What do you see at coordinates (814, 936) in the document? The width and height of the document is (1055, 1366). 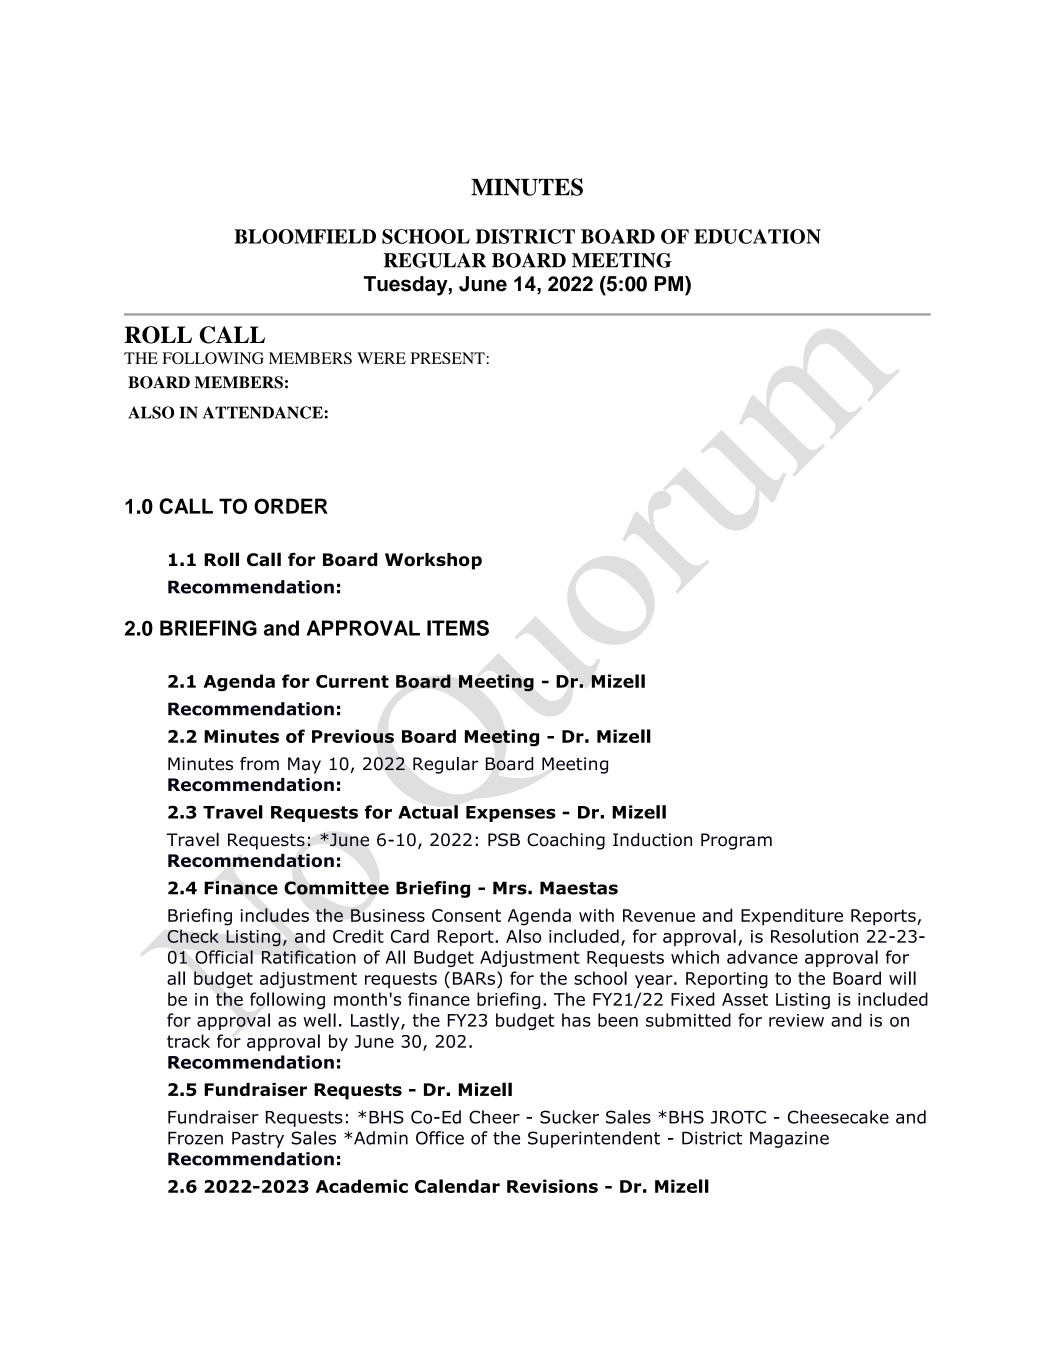 I see `Resolution` at bounding box center [814, 936].
